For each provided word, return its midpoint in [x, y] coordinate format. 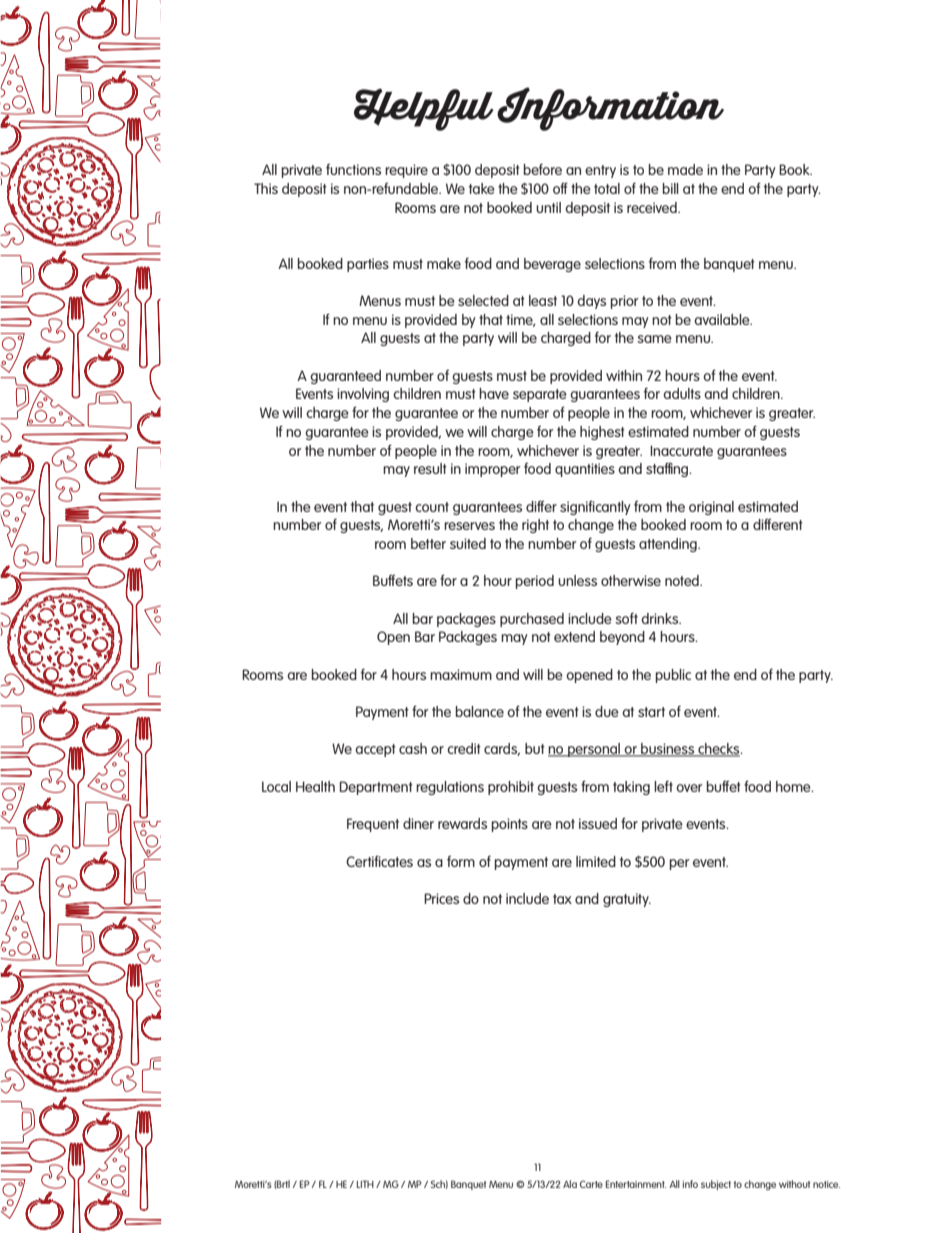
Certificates [379, 861]
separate [540, 395]
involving [363, 395]
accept [375, 750]
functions [353, 169]
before [543, 169]
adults [682, 393]
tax [562, 899]
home [794, 786]
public [673, 676]
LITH [365, 1184]
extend [574, 636]
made [685, 169]
